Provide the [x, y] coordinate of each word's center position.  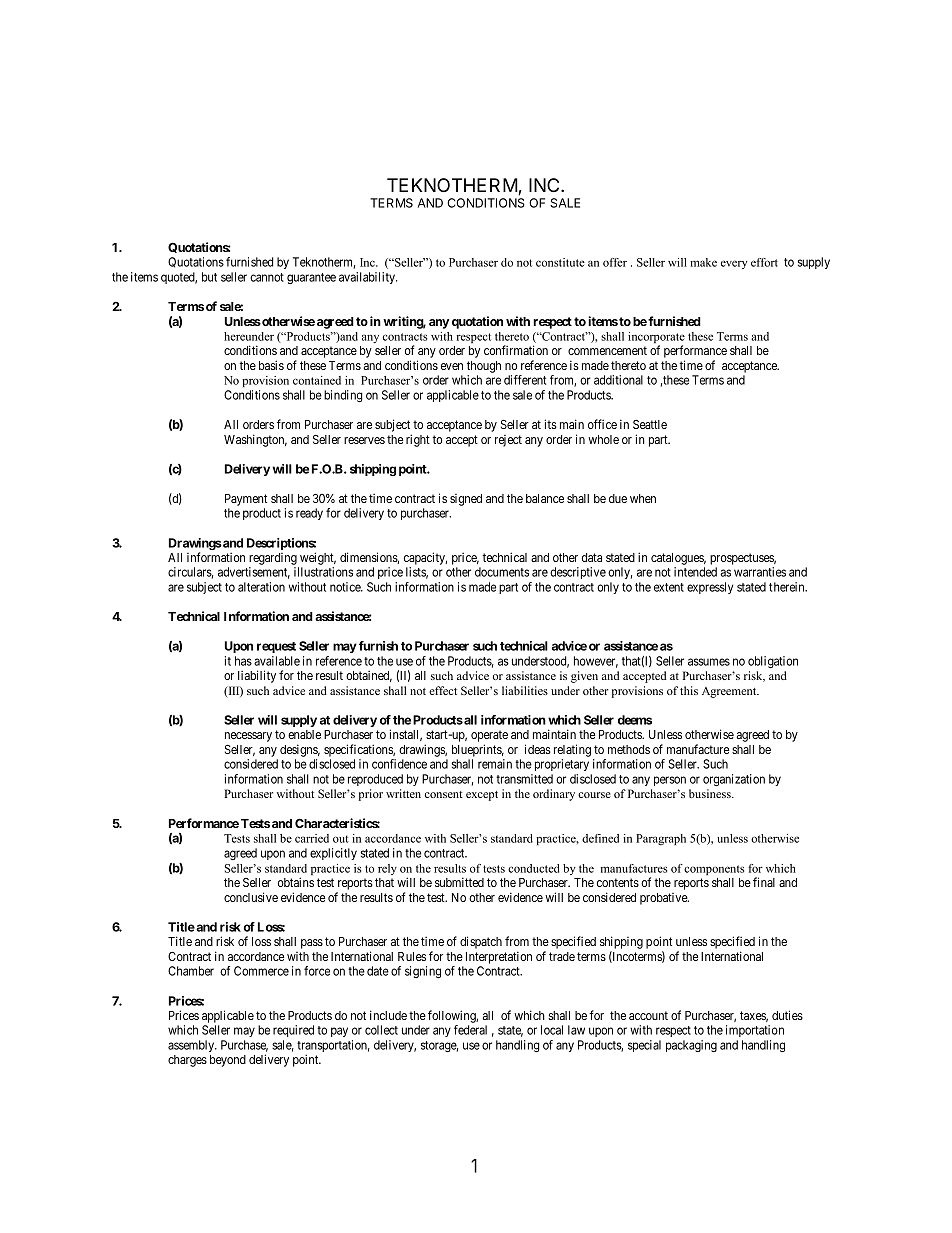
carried [312, 838]
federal [470, 1030]
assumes [709, 662]
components [714, 870]
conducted [533, 868]
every [734, 264]
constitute [560, 262]
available [277, 661]
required [293, 1031]
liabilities [525, 690]
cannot [267, 277]
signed [466, 500]
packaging [691, 1046]
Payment [246, 500]
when [643, 498]
